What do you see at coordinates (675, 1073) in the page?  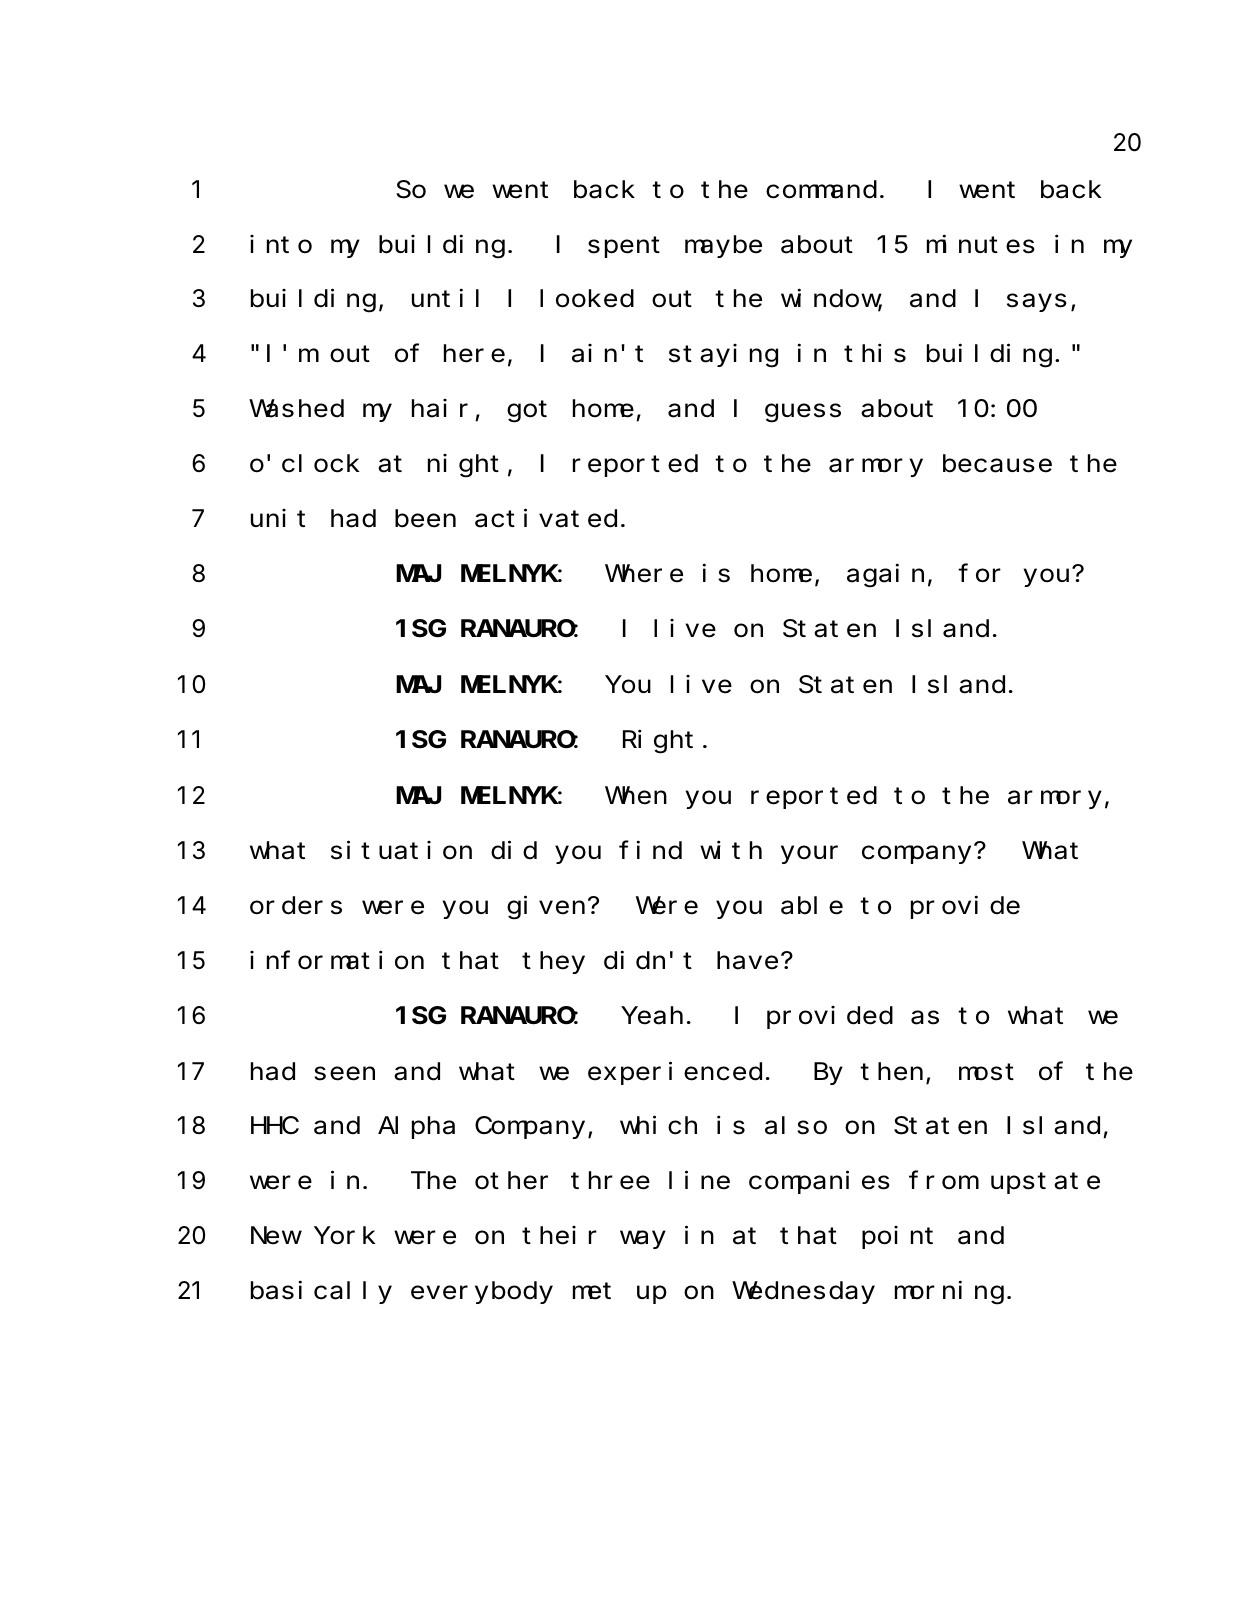 I see `experienced` at bounding box center [675, 1073].
